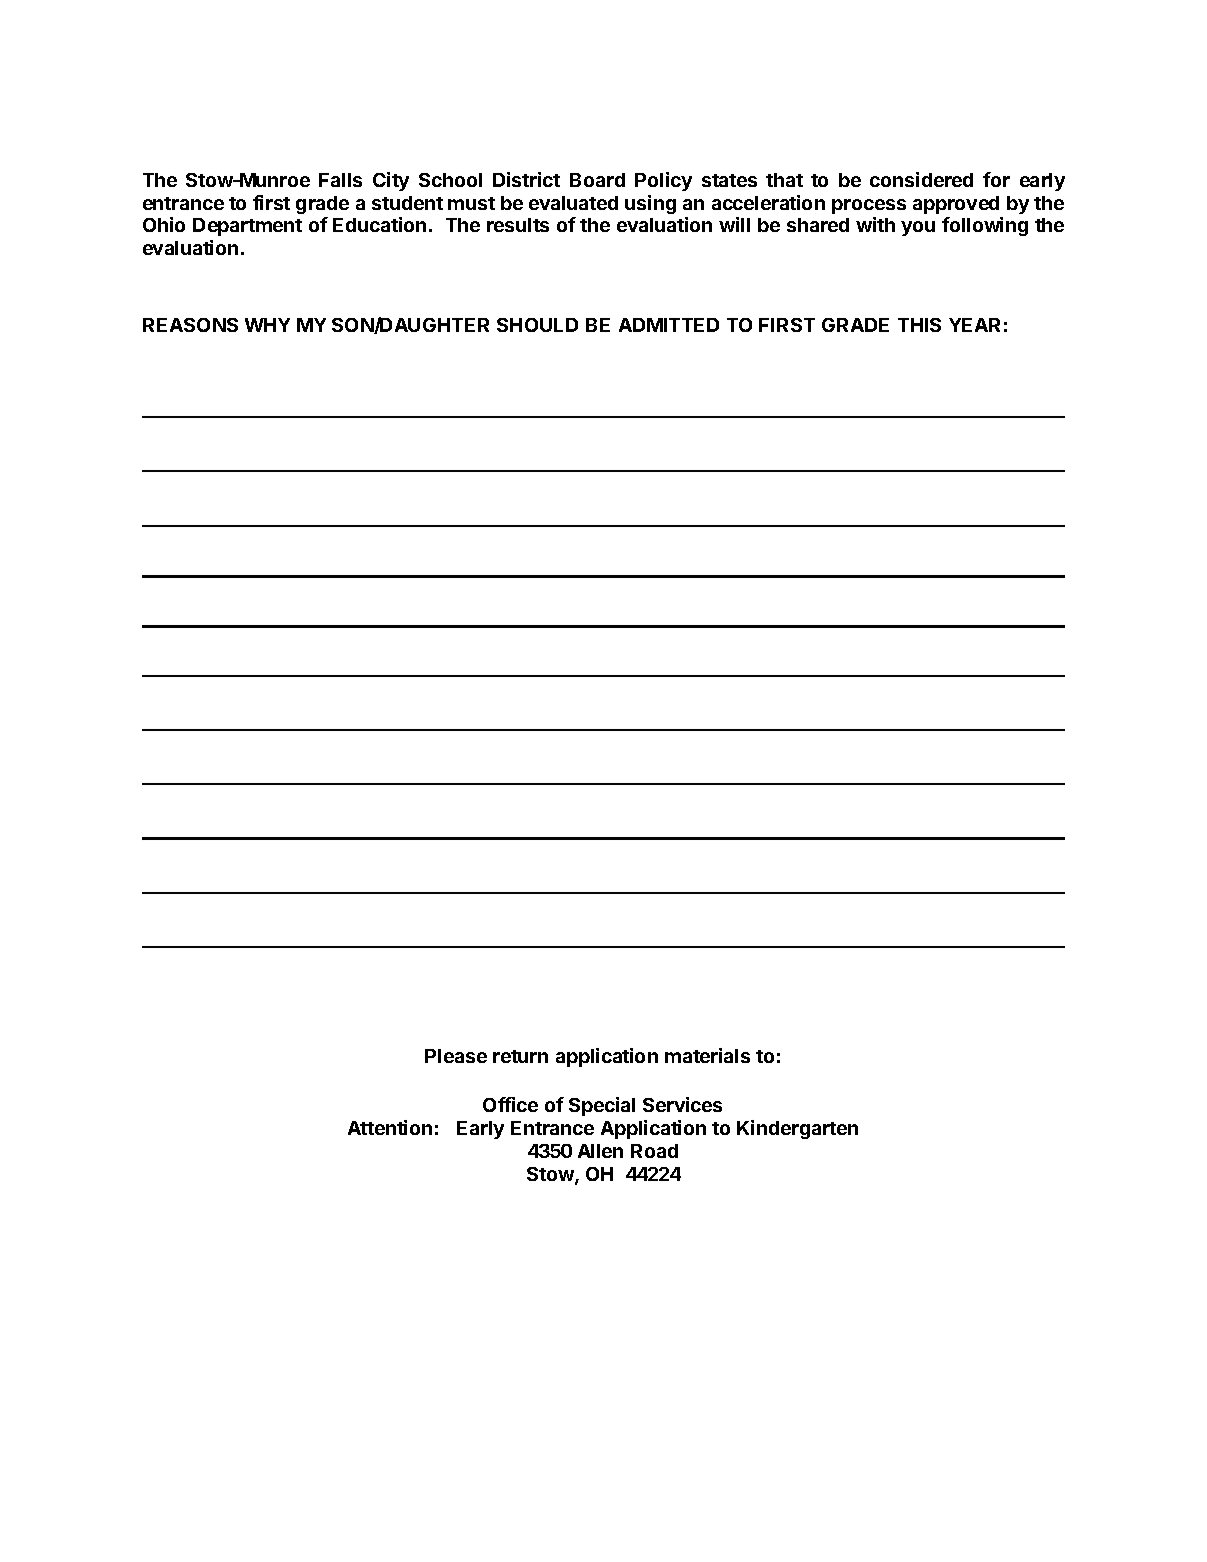  What do you see at coordinates (869, 206) in the screenshot?
I see `process` at bounding box center [869, 206].
